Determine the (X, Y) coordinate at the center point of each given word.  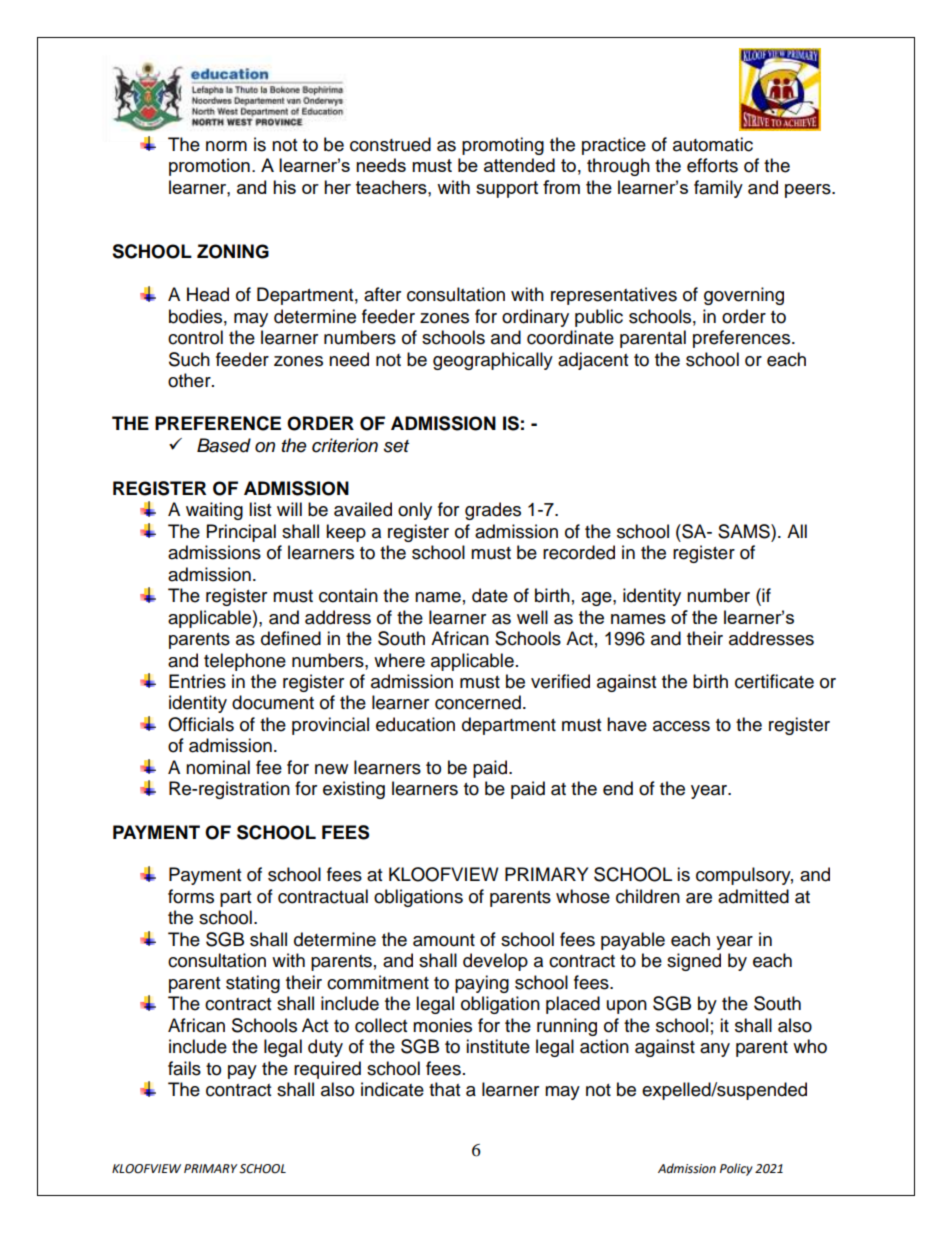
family (718, 189)
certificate (774, 681)
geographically (493, 361)
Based (224, 445)
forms (191, 896)
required (327, 1070)
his (284, 187)
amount (444, 940)
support (507, 189)
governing (744, 296)
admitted (753, 896)
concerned (478, 702)
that (444, 1089)
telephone (245, 662)
